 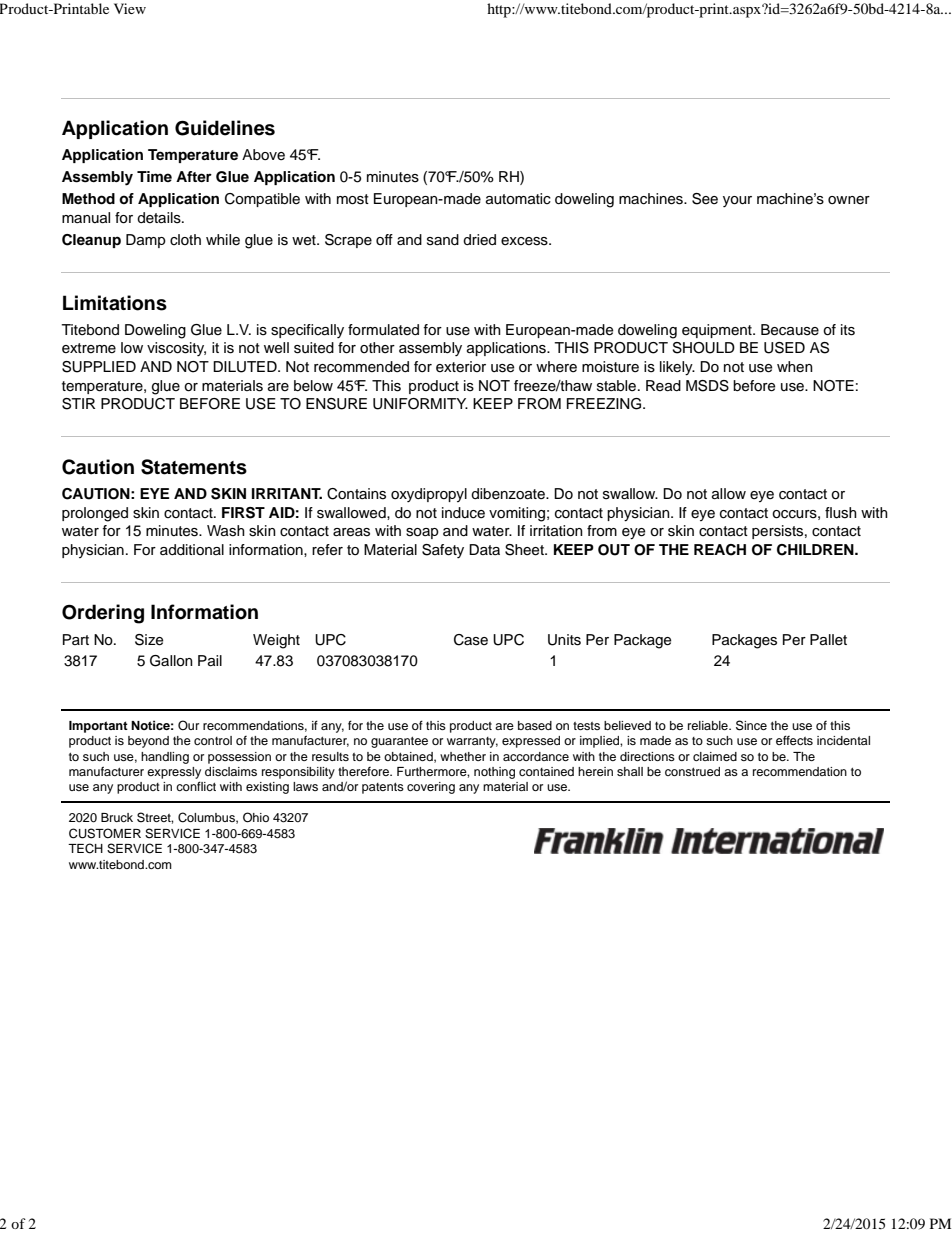 What do you see at coordinates (841, 513) in the screenshot?
I see `flush` at bounding box center [841, 513].
